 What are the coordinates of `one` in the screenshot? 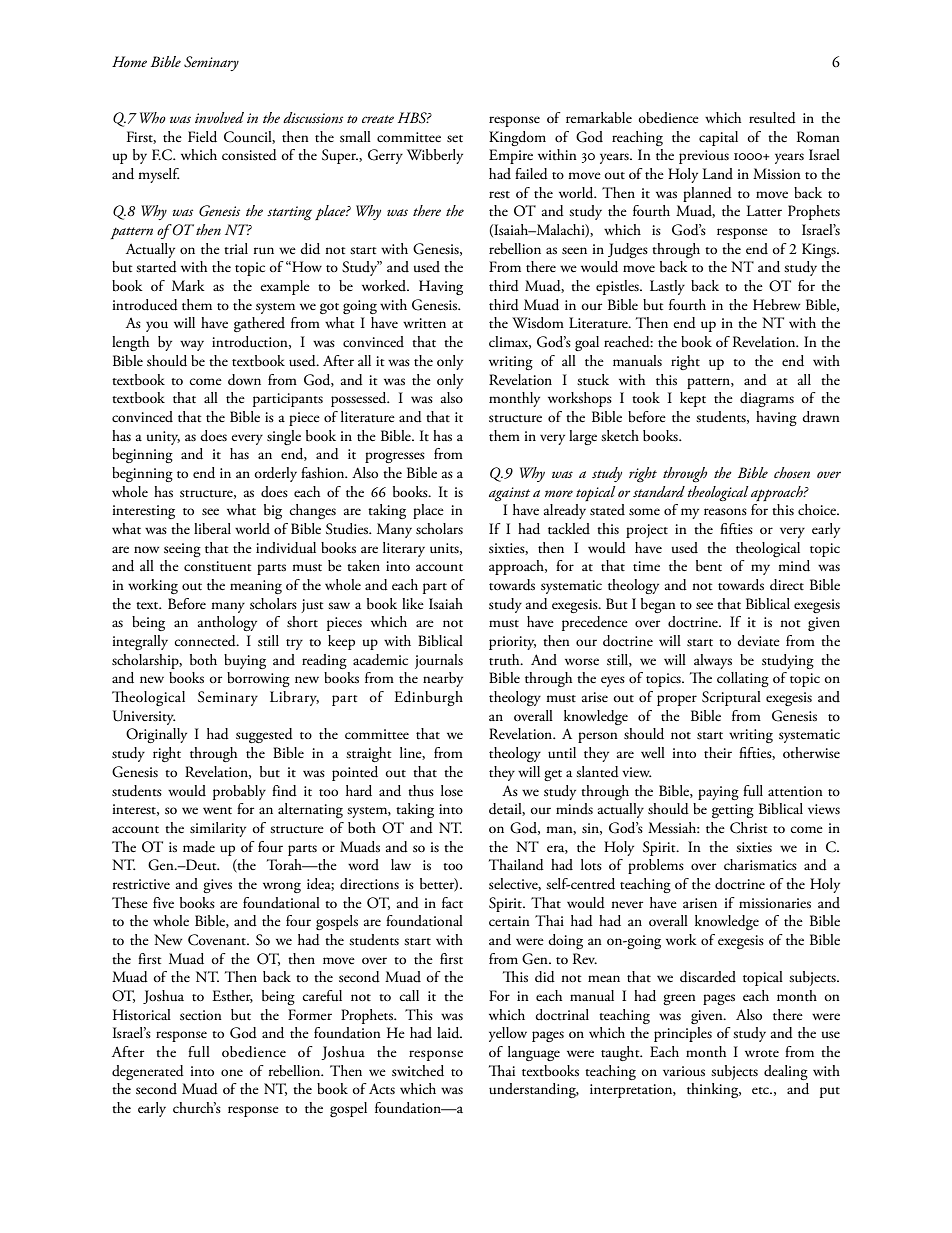 It's located at (232, 1072).
